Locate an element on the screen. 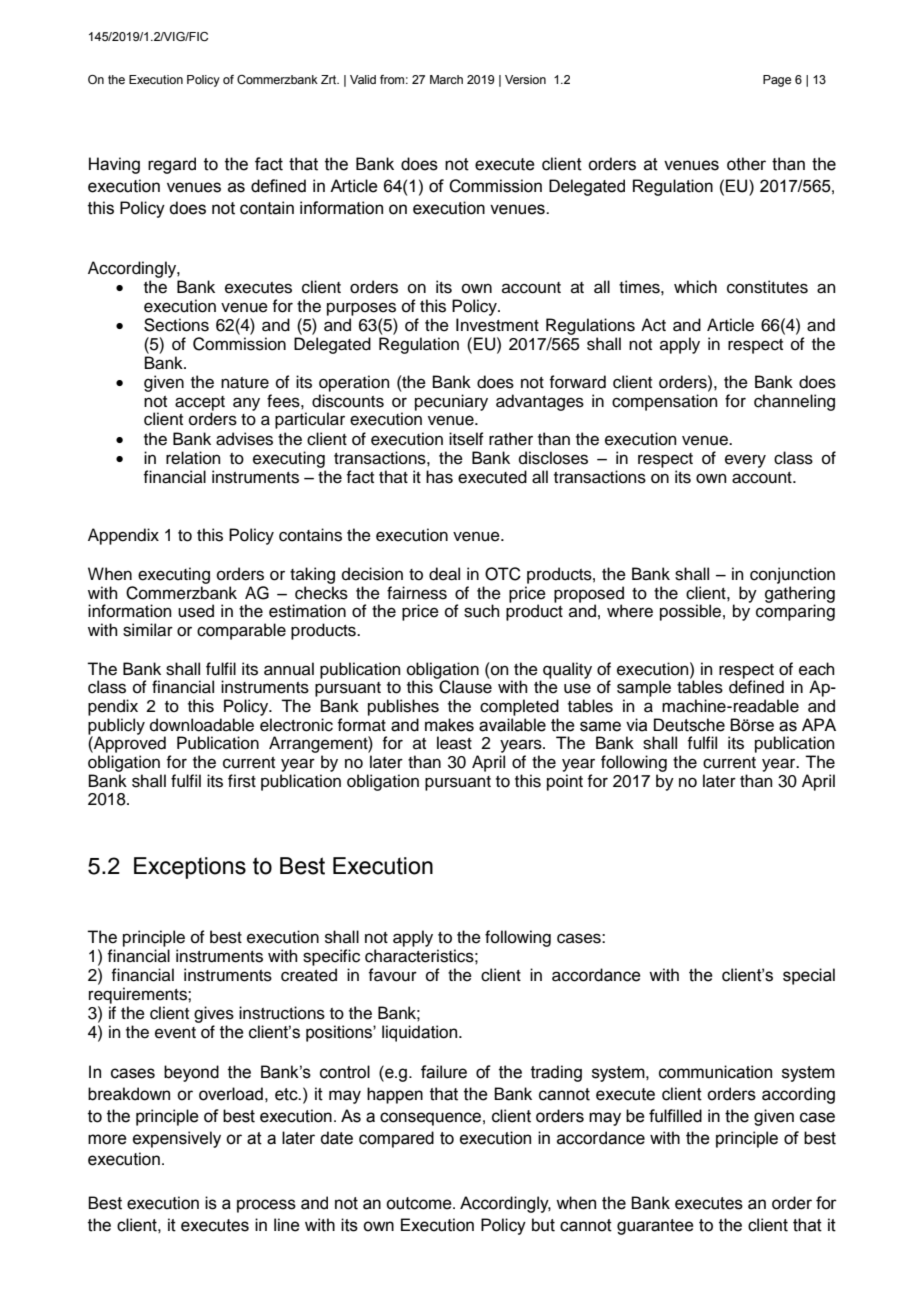 The image size is (924, 1308). channeling is located at coordinates (794, 402).
